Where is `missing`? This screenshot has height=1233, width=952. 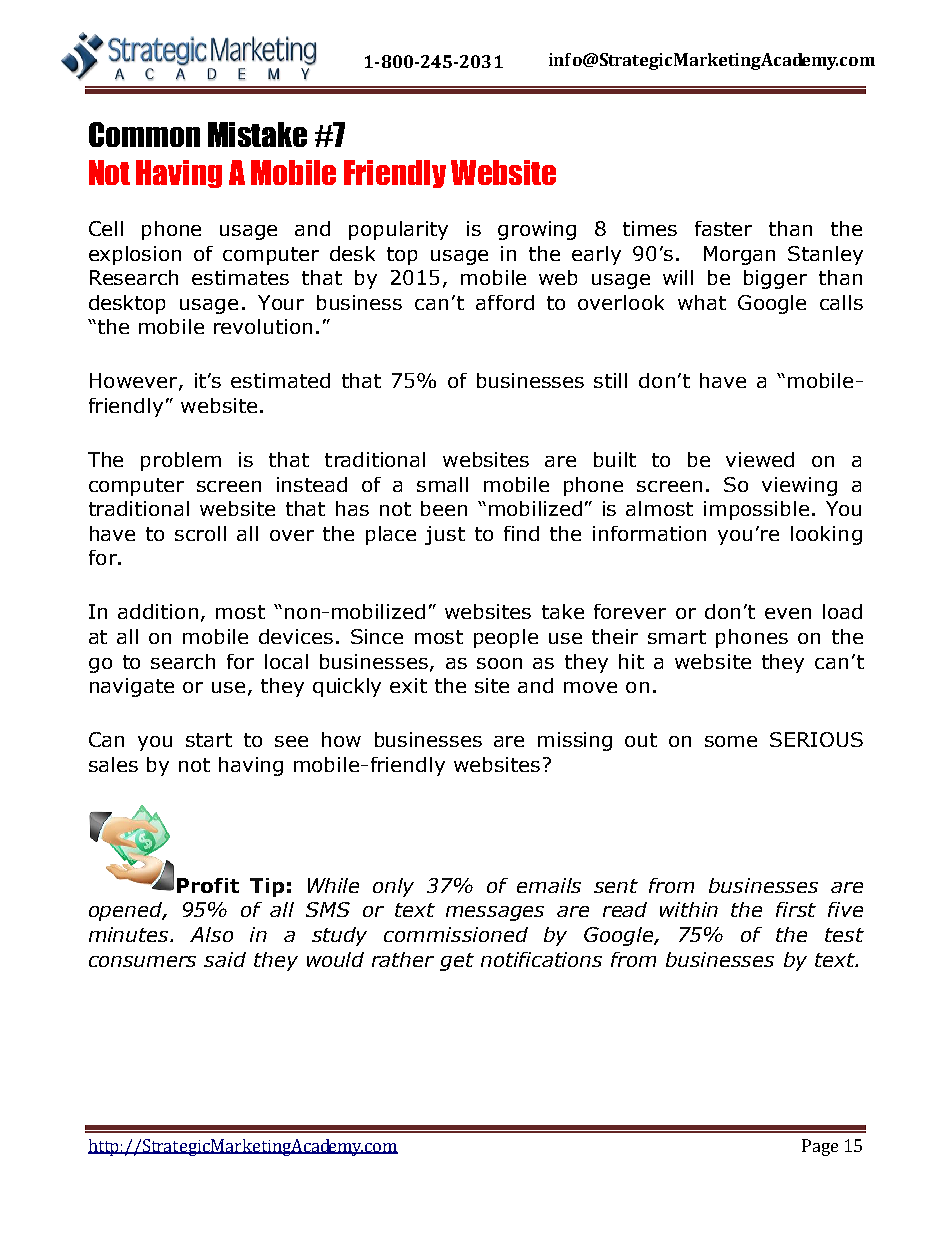
missing is located at coordinates (575, 741).
